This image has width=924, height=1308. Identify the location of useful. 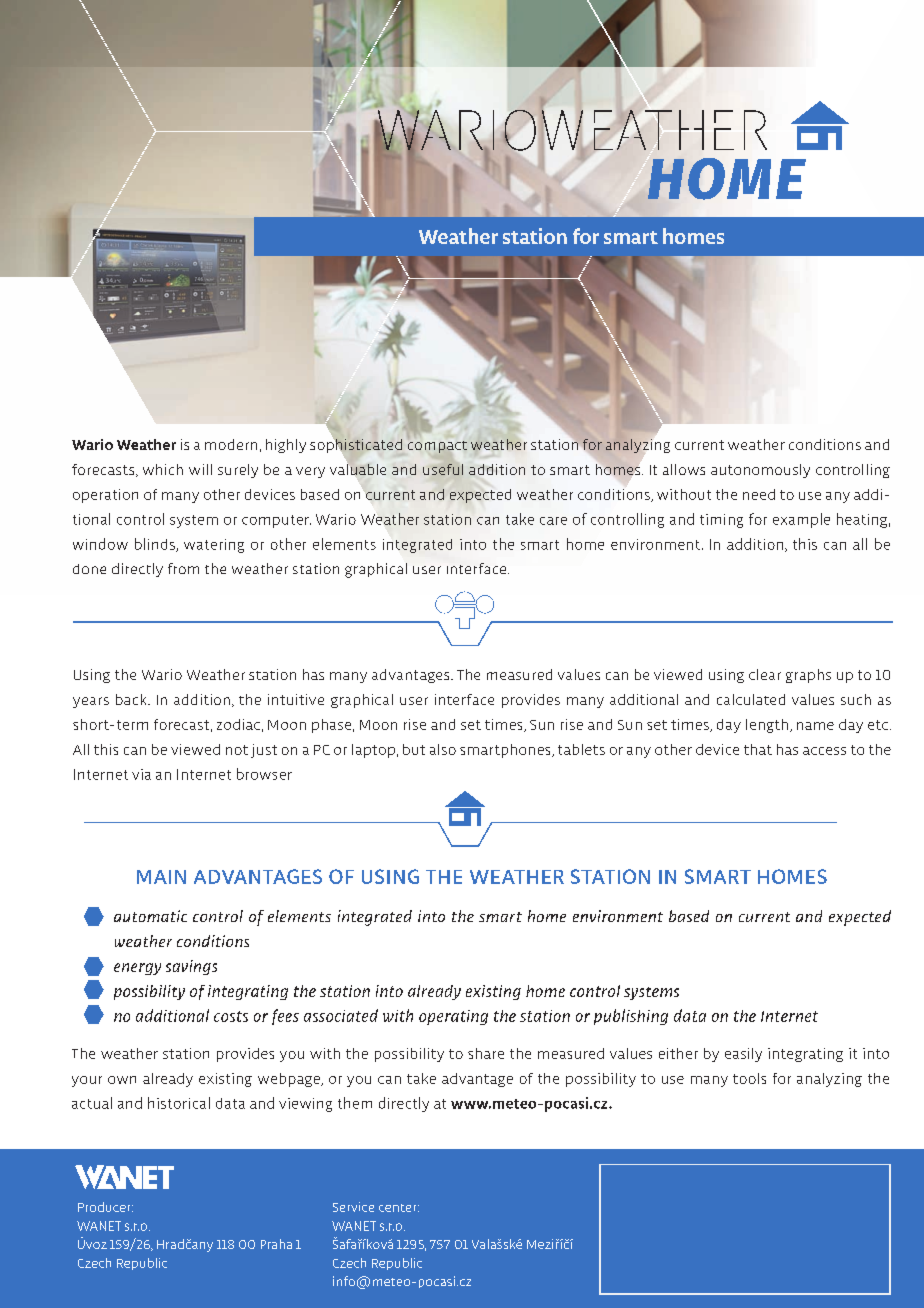
(443, 469).
